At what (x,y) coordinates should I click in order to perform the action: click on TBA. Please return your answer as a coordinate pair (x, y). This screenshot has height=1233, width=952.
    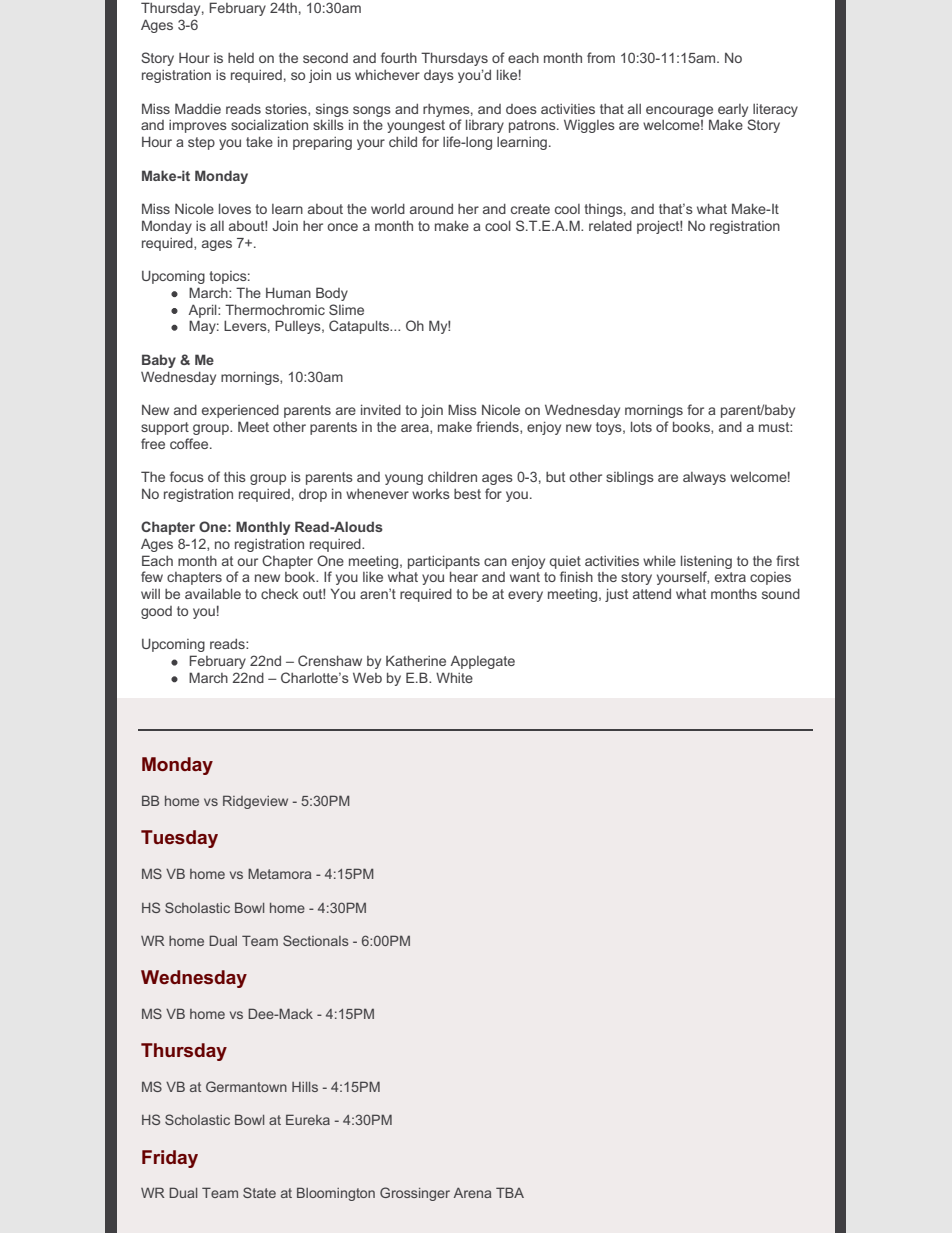
    Looking at the image, I should click on (510, 1192).
